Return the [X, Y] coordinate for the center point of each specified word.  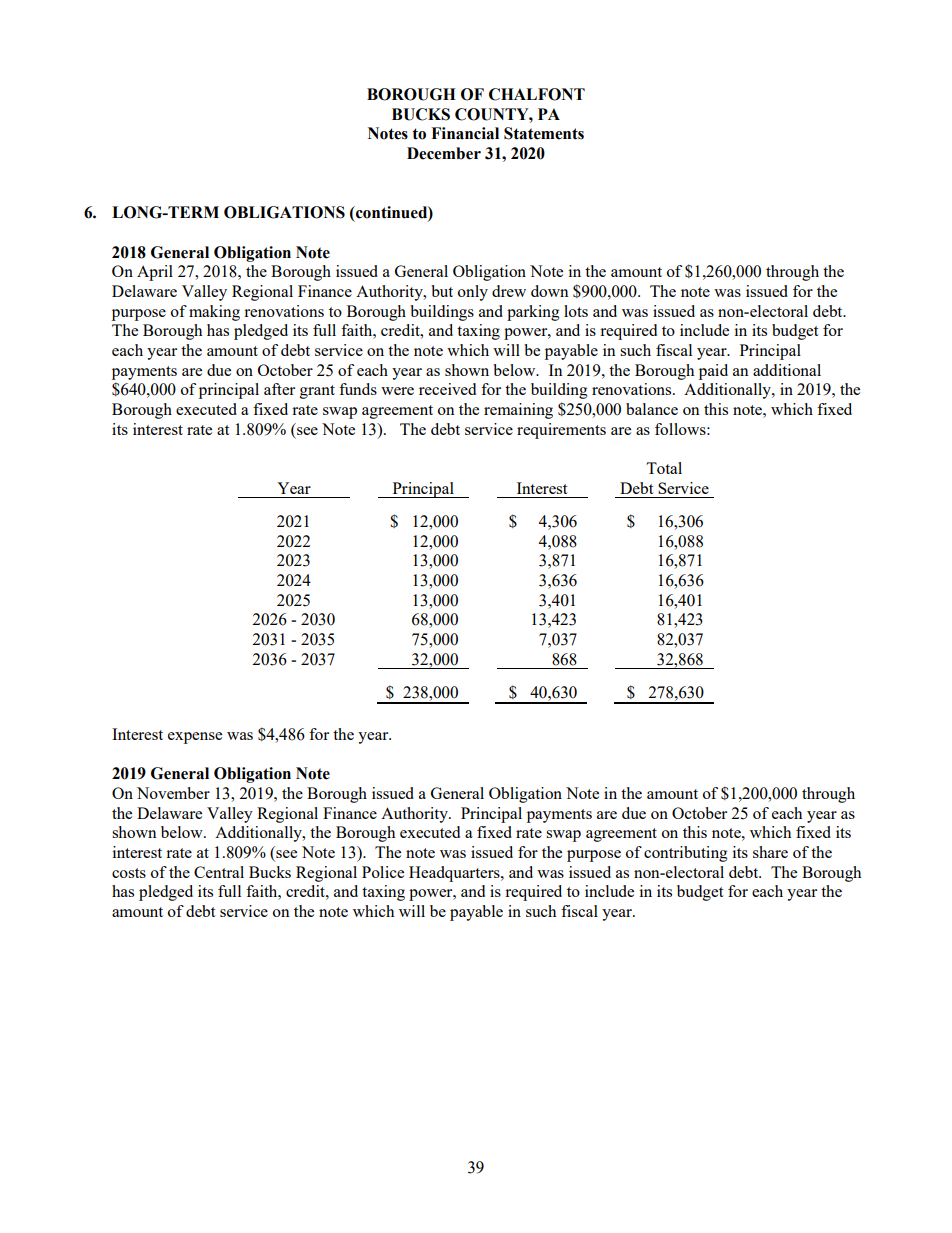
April [155, 273]
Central [219, 872]
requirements [561, 431]
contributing [686, 854]
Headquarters [455, 874]
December [444, 153]
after [279, 389]
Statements [544, 133]
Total [664, 468]
